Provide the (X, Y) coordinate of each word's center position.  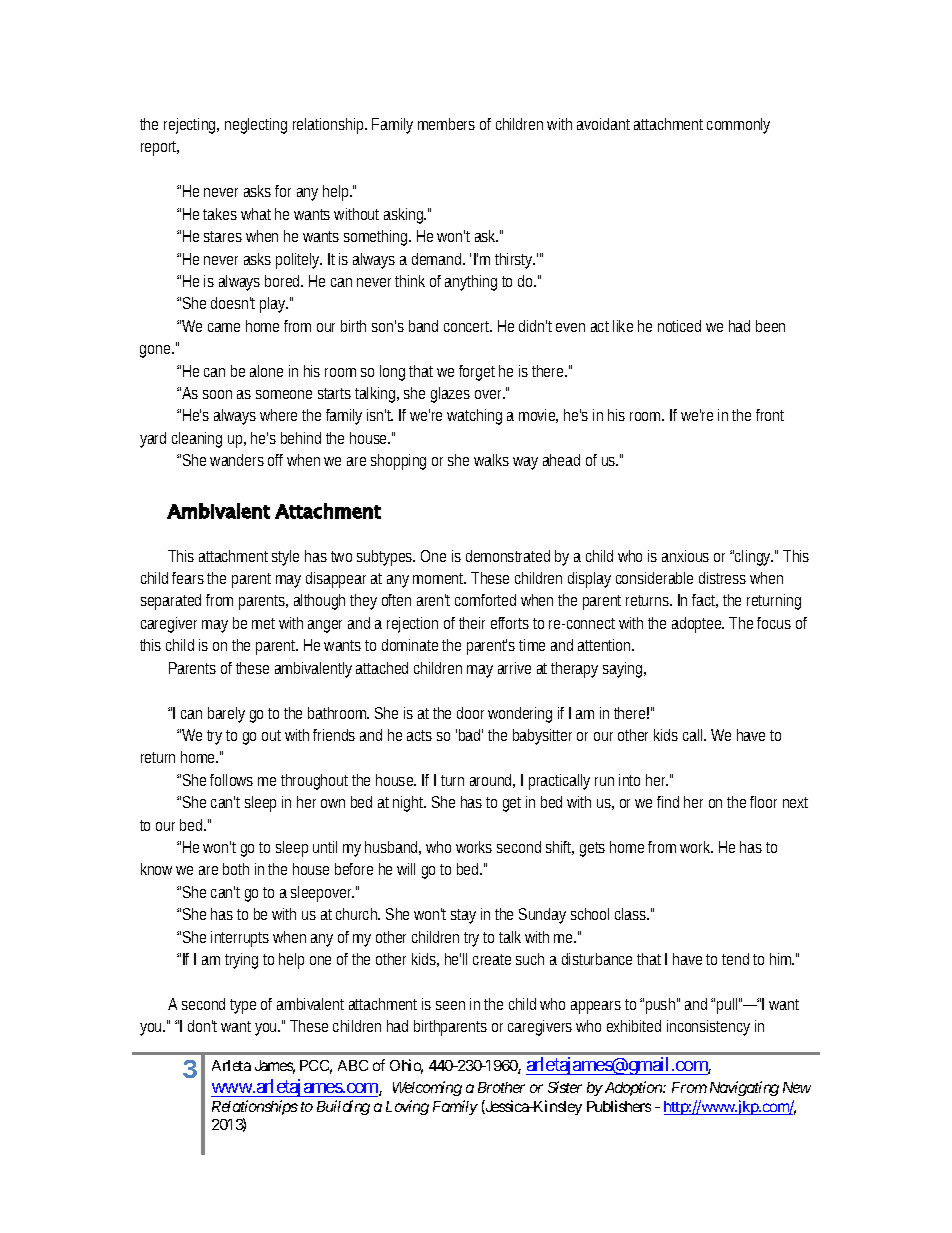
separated (171, 602)
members (446, 124)
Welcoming (427, 1088)
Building (343, 1107)
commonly (738, 126)
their (472, 623)
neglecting (256, 126)
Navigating (744, 1088)
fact (705, 601)
